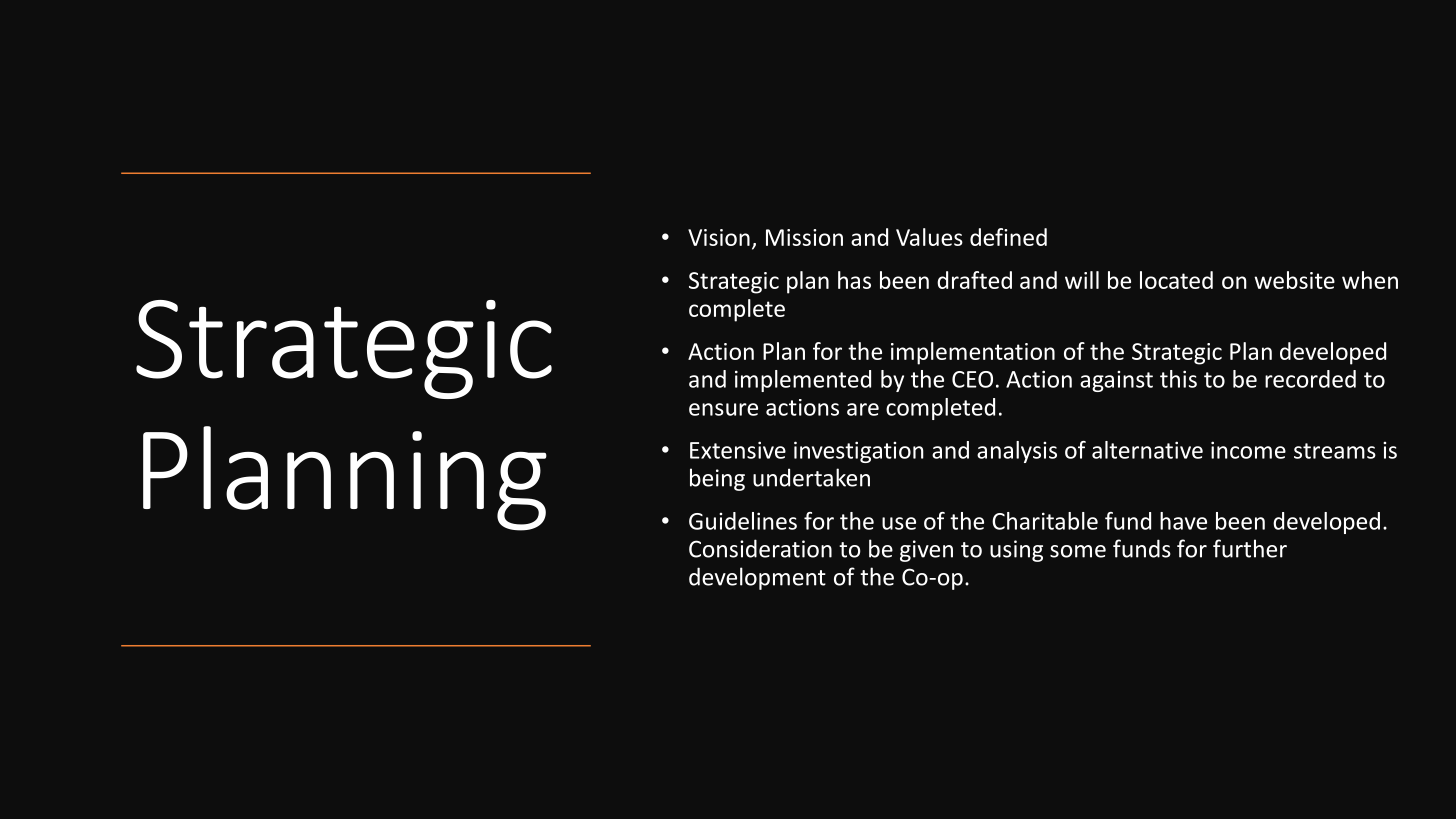  I want to click on website, so click(1294, 280).
